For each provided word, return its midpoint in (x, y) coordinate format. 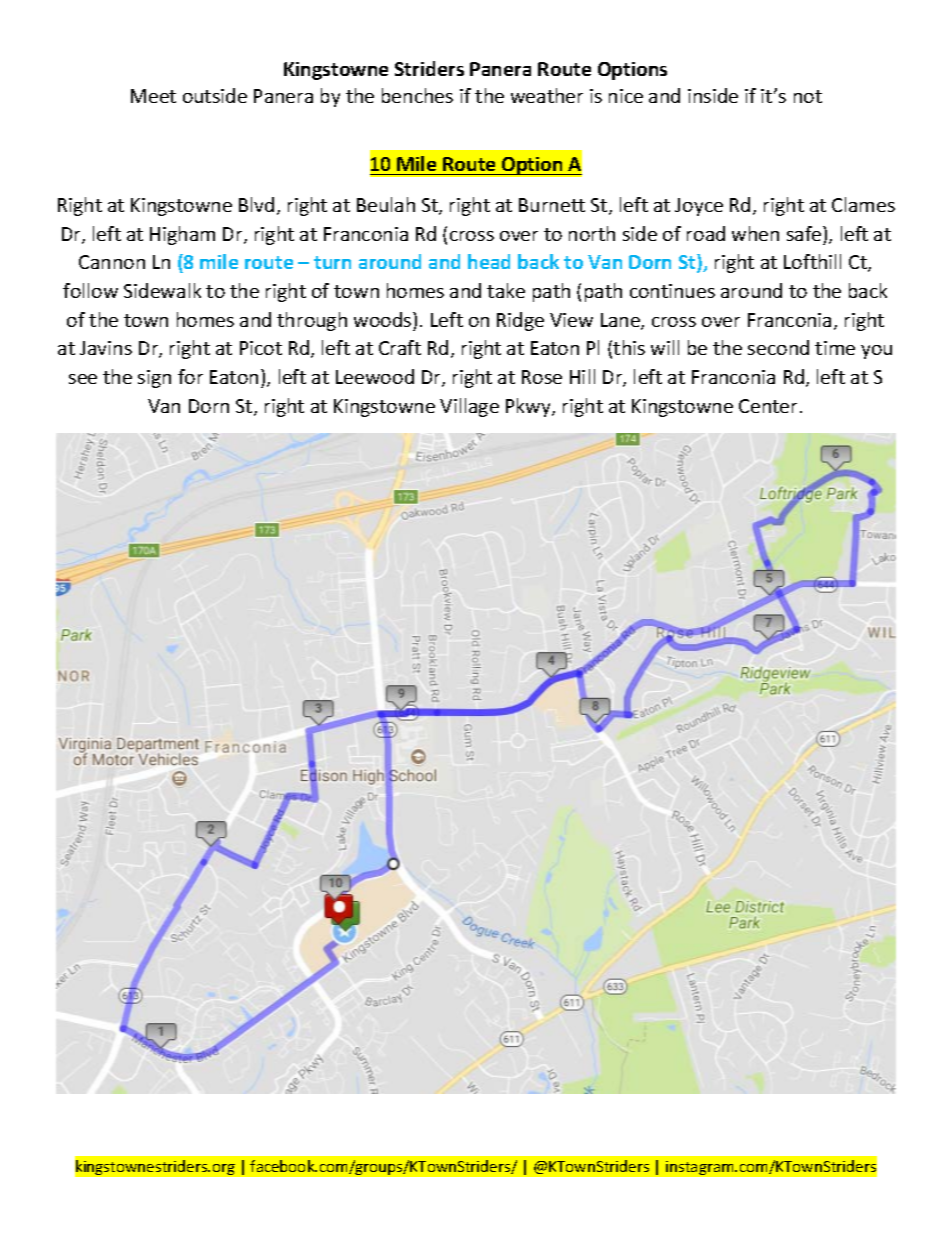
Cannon (112, 262)
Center (768, 406)
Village (469, 407)
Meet (153, 96)
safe (805, 233)
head (489, 261)
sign (154, 379)
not (808, 96)
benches (417, 95)
